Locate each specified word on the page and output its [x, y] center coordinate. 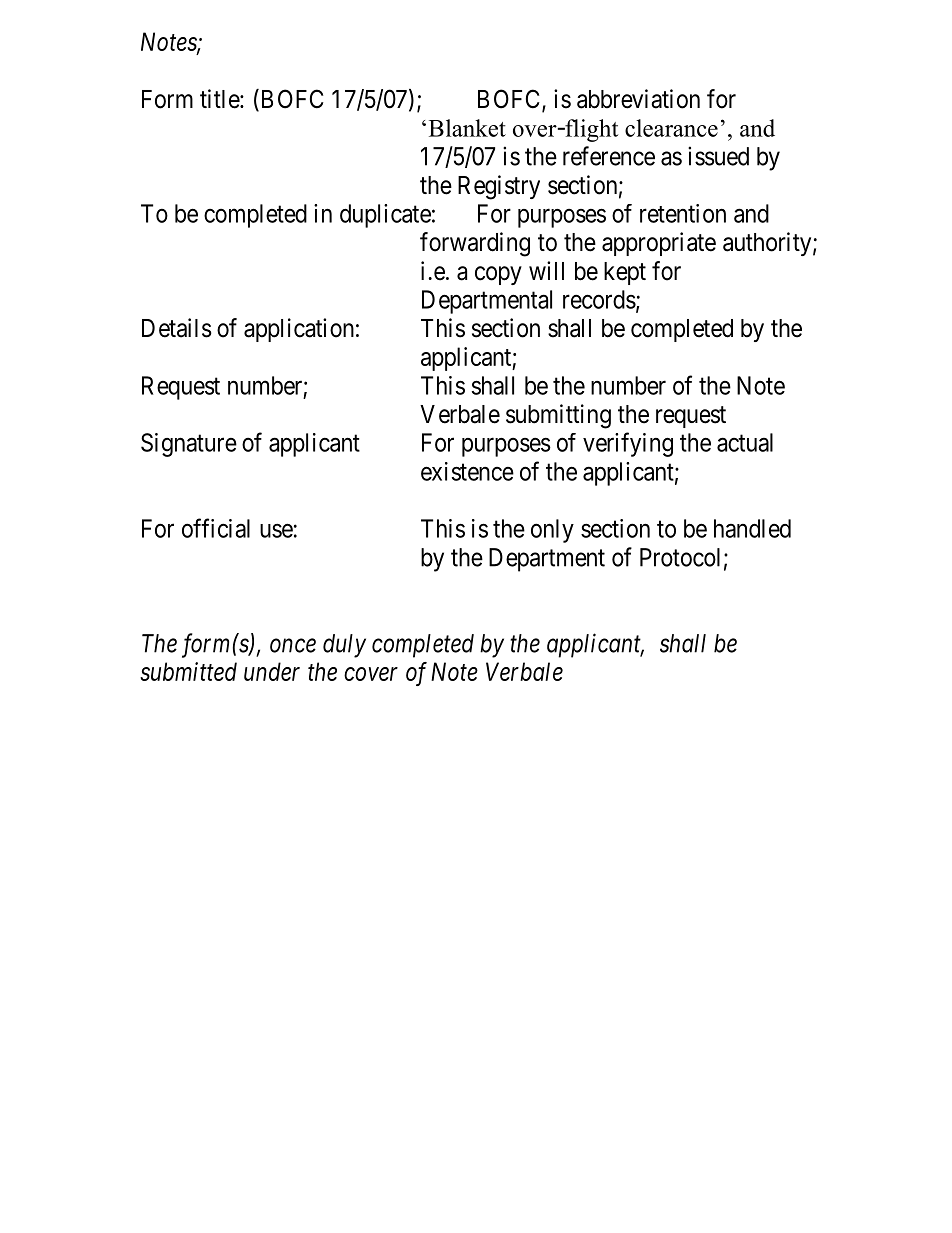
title [220, 99]
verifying [628, 444]
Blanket [467, 128]
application [299, 330]
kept [625, 273]
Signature [189, 445]
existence [467, 471]
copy [498, 275]
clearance [671, 128]
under [272, 671]
